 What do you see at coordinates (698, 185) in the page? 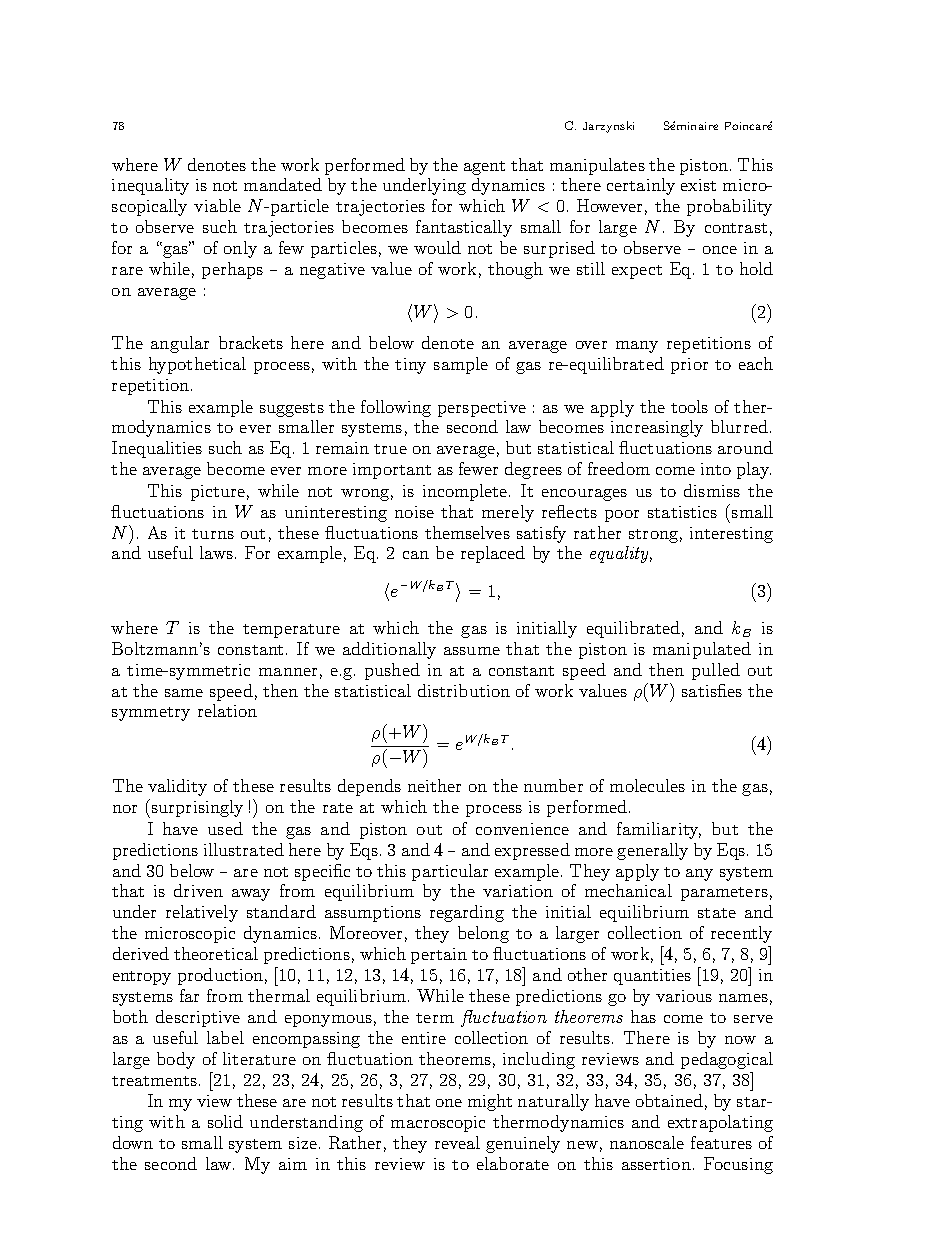
I see `exist` at bounding box center [698, 185].
